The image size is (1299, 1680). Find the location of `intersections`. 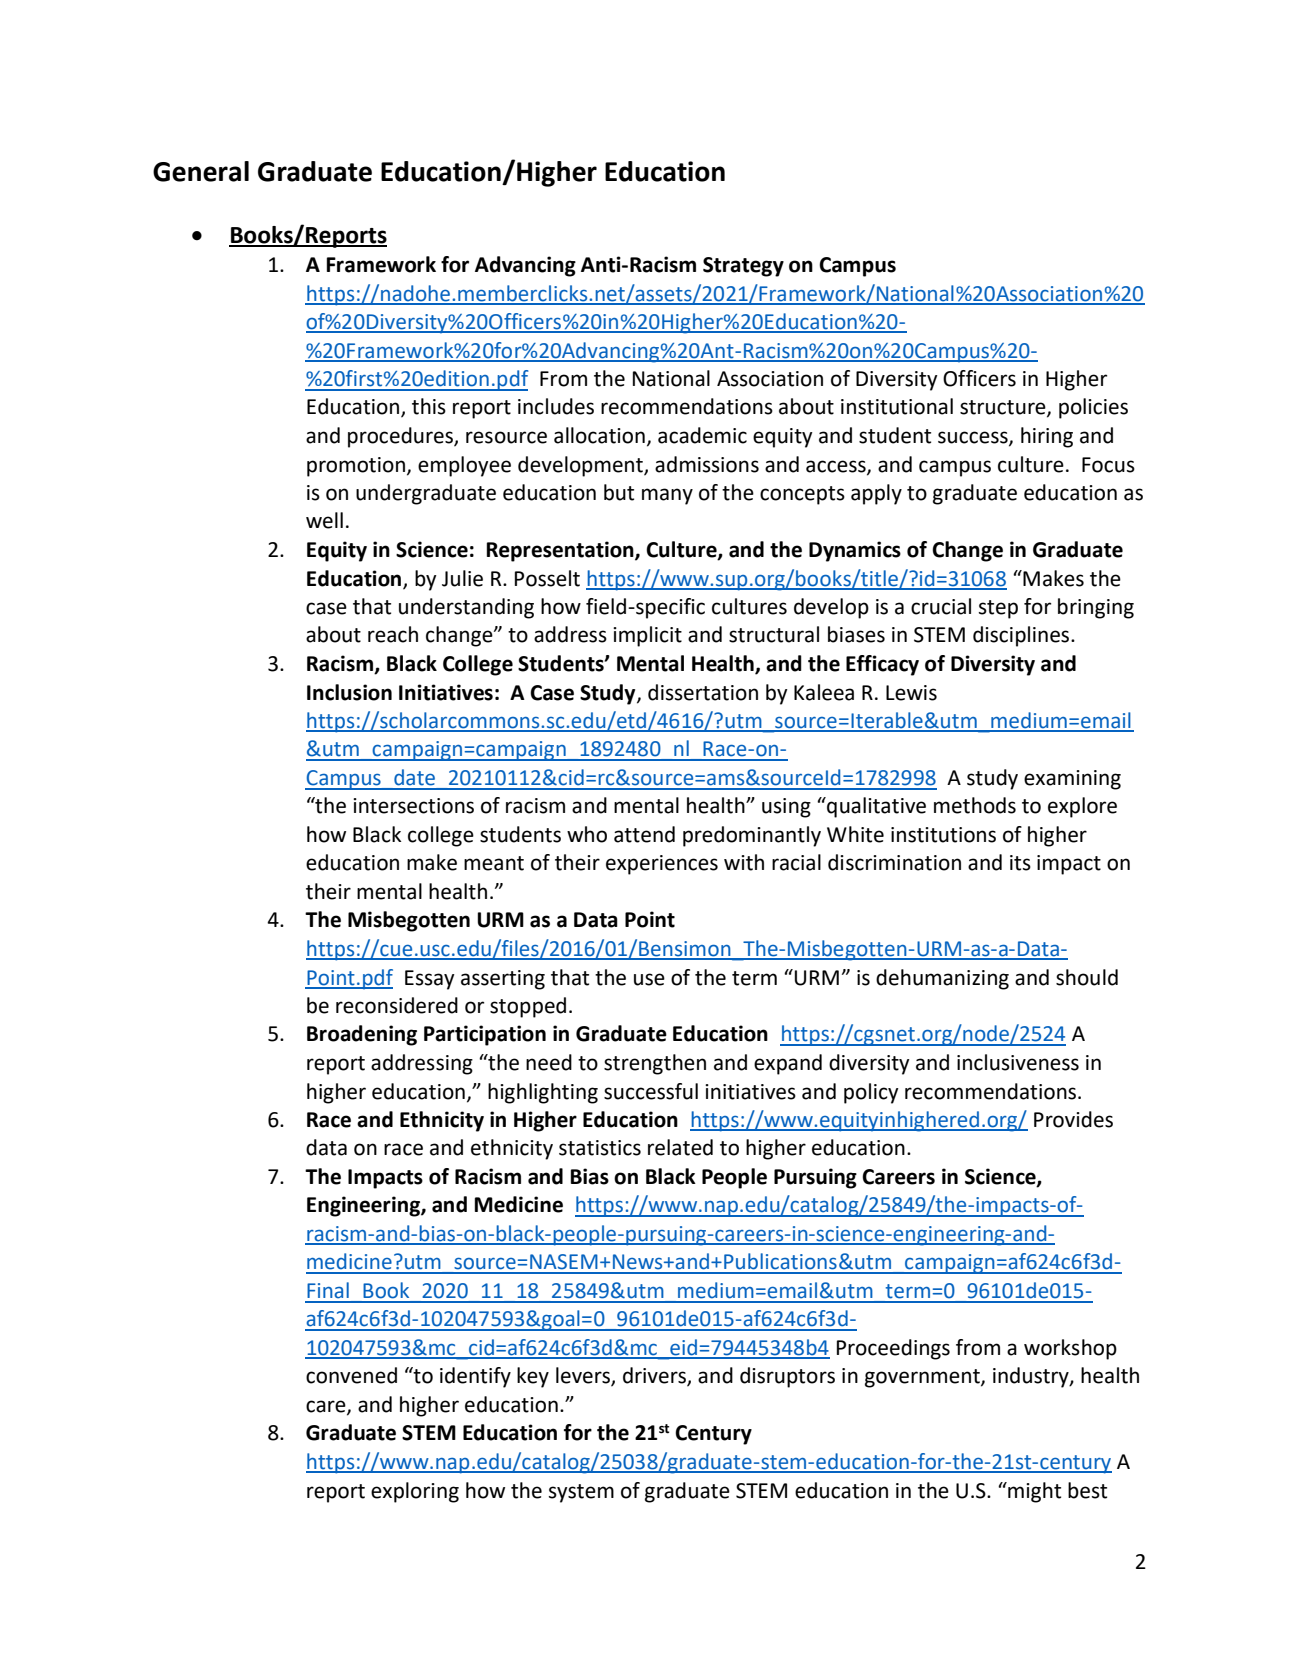

intersections is located at coordinates (413, 806).
